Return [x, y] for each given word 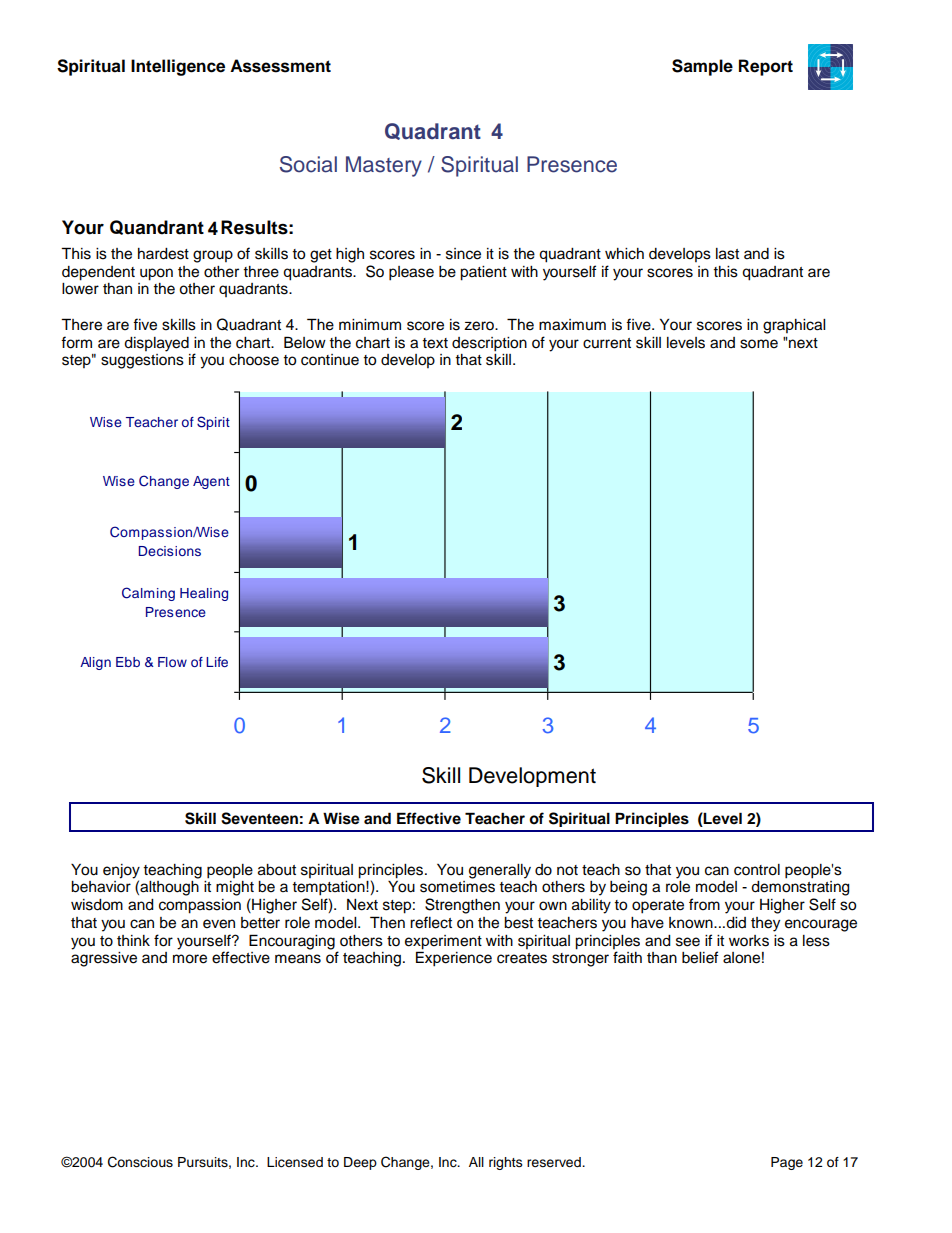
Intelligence [178, 67]
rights [506, 1163]
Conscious [140, 1162]
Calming [148, 594]
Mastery [384, 166]
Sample [702, 67]
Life [217, 662]
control [757, 870]
